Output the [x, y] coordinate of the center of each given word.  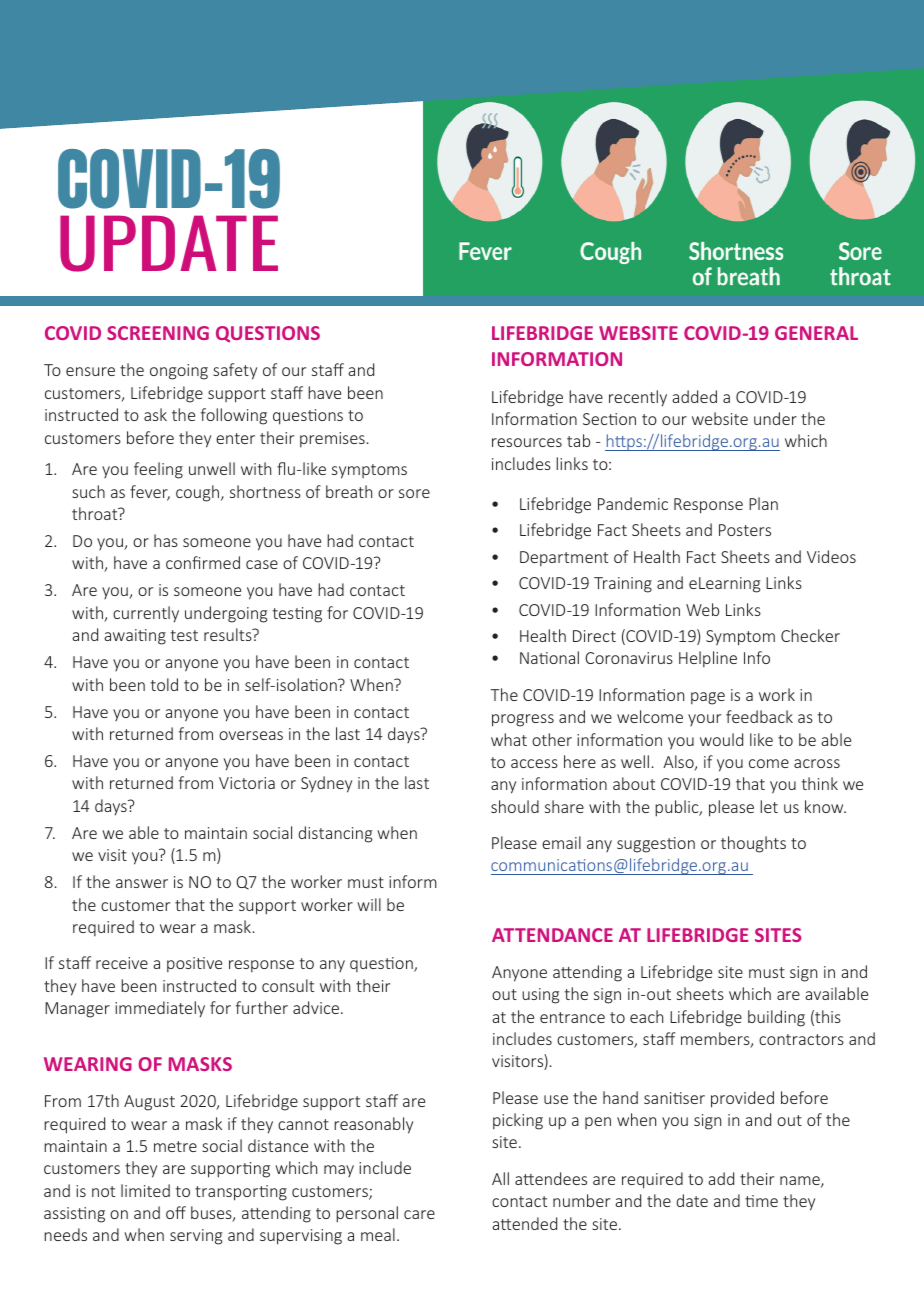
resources [527, 442]
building [776, 1018]
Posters [745, 530]
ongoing [179, 372]
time [761, 1201]
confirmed [203, 562]
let [769, 806]
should [515, 806]
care [419, 1214]
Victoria [247, 783]
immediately [160, 1009]
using [541, 996]
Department [564, 559]
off [176, 1212]
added [694, 396]
